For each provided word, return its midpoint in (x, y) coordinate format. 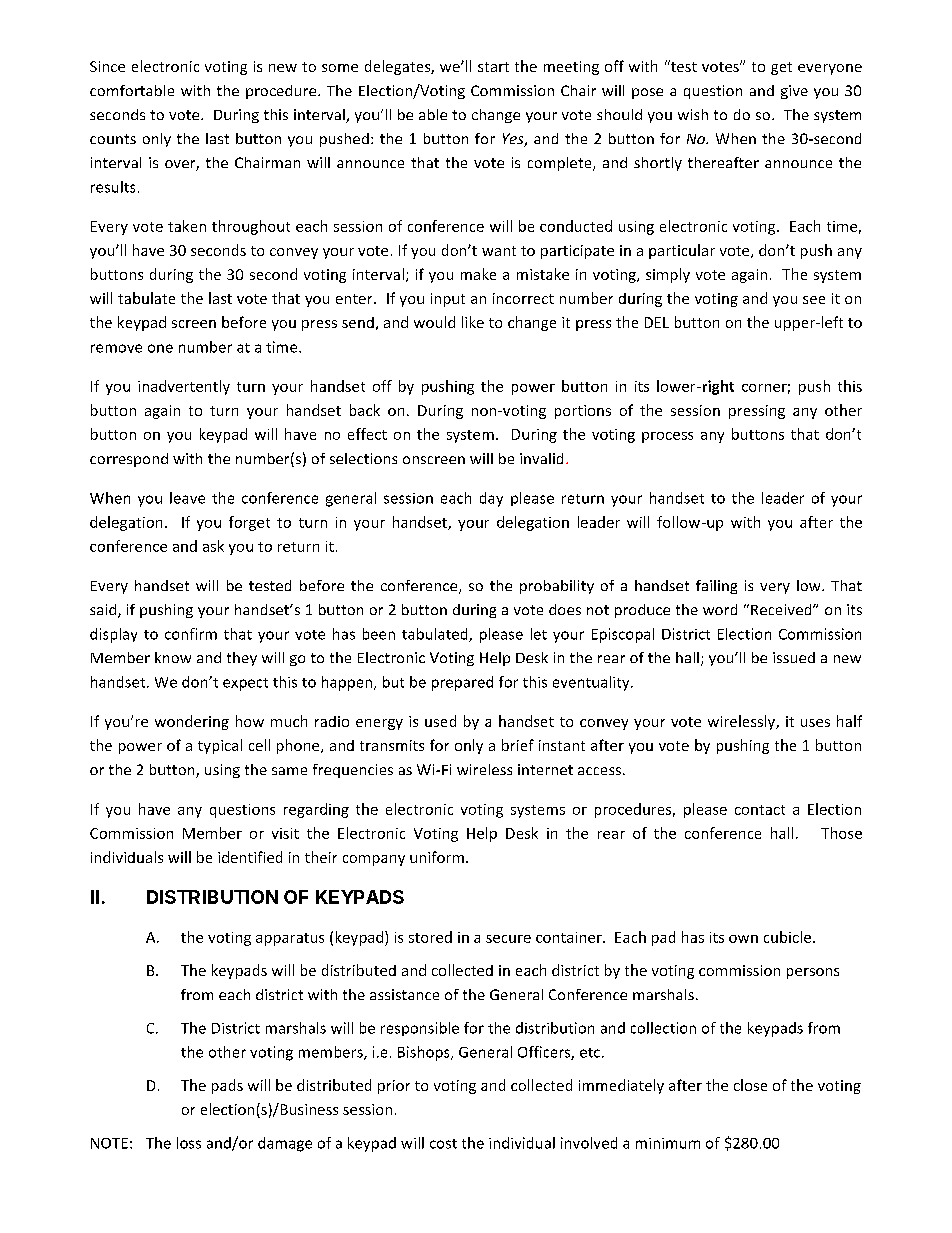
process (667, 437)
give (794, 92)
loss (189, 1143)
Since (107, 66)
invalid (541, 458)
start (493, 67)
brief (518, 745)
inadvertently (184, 387)
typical (220, 746)
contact (760, 810)
